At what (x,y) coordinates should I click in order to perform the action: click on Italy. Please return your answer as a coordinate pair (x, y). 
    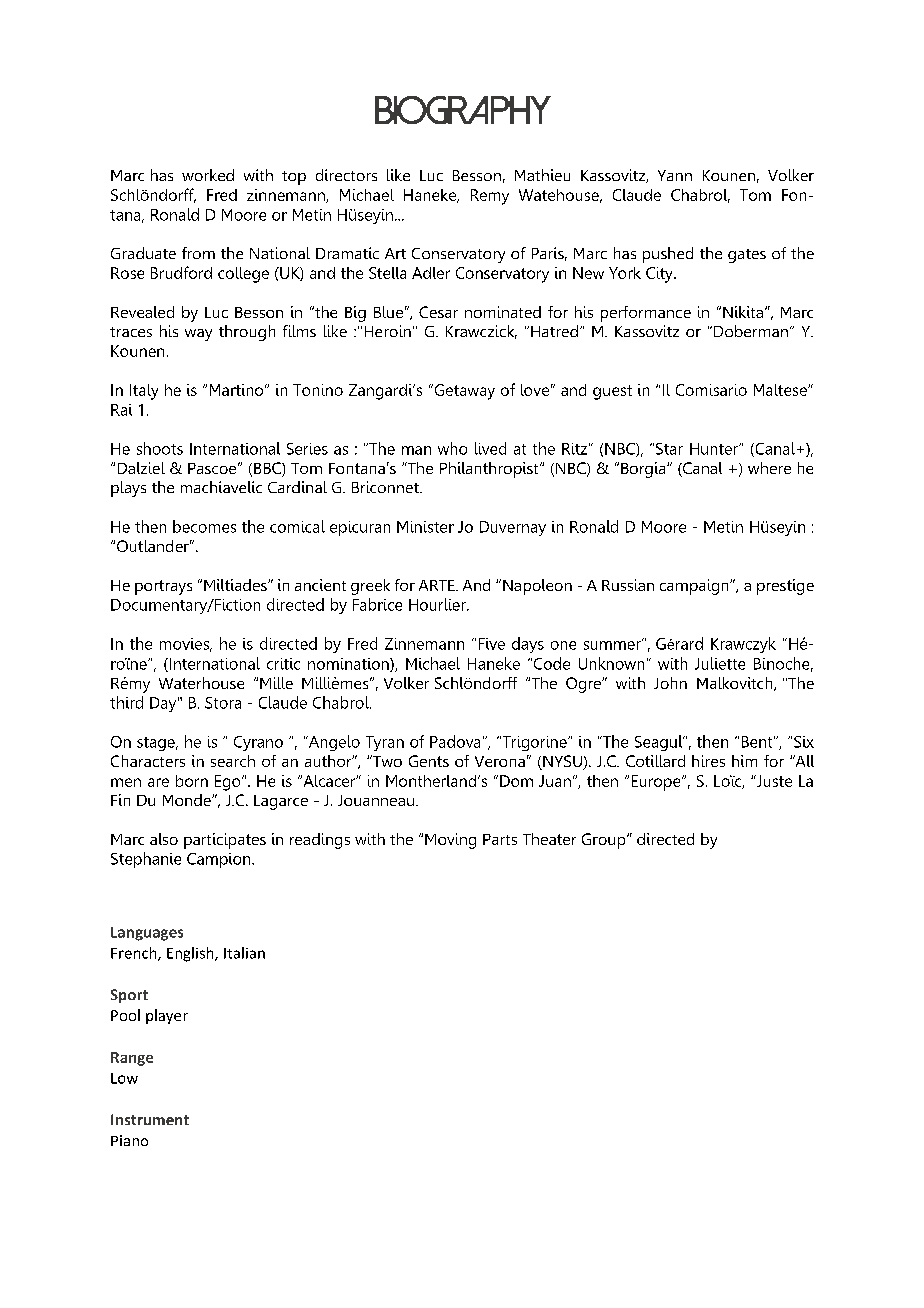
    Looking at the image, I should click on (144, 392).
